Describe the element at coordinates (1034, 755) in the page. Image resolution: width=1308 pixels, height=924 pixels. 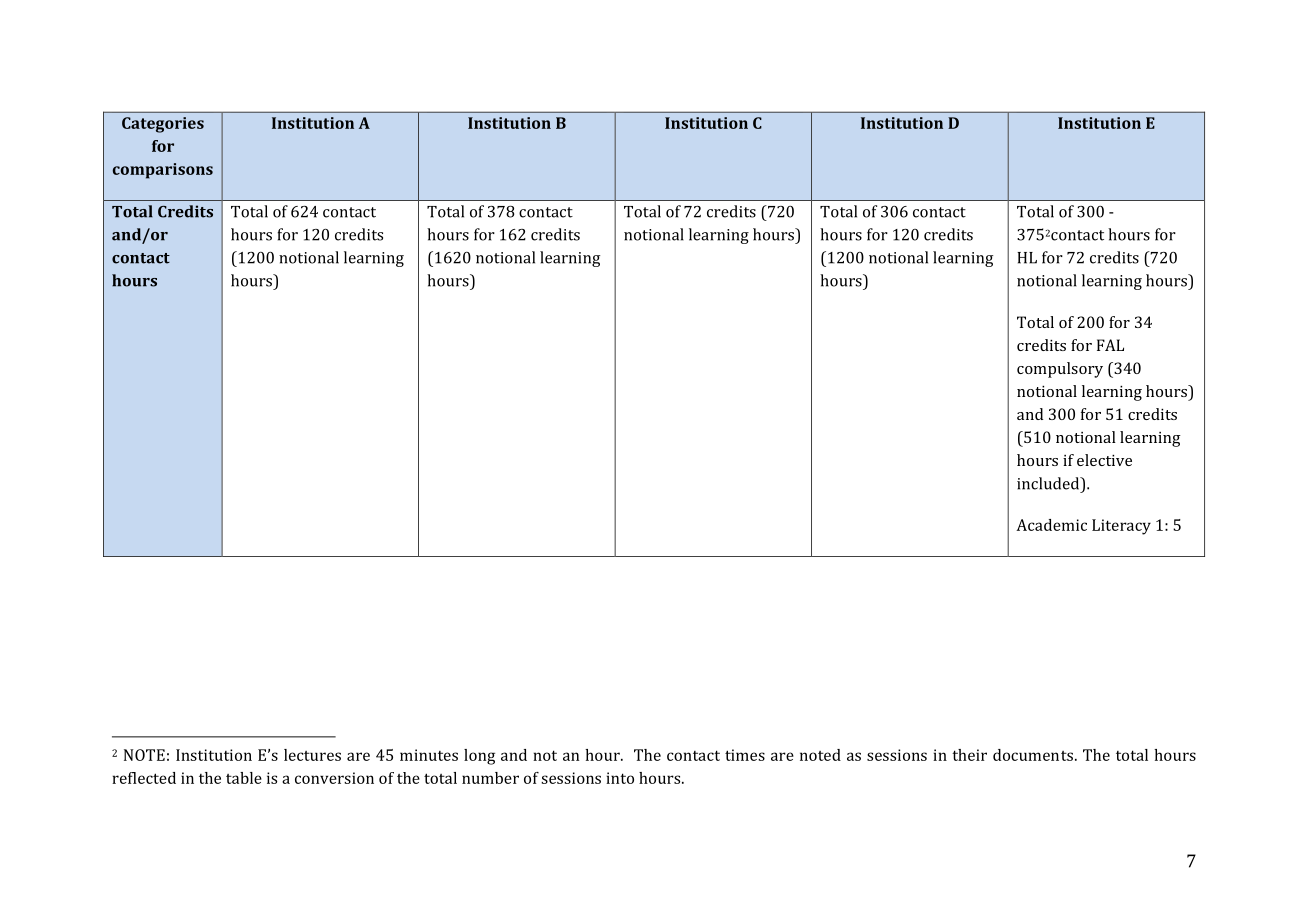
I see `documents` at that location.
